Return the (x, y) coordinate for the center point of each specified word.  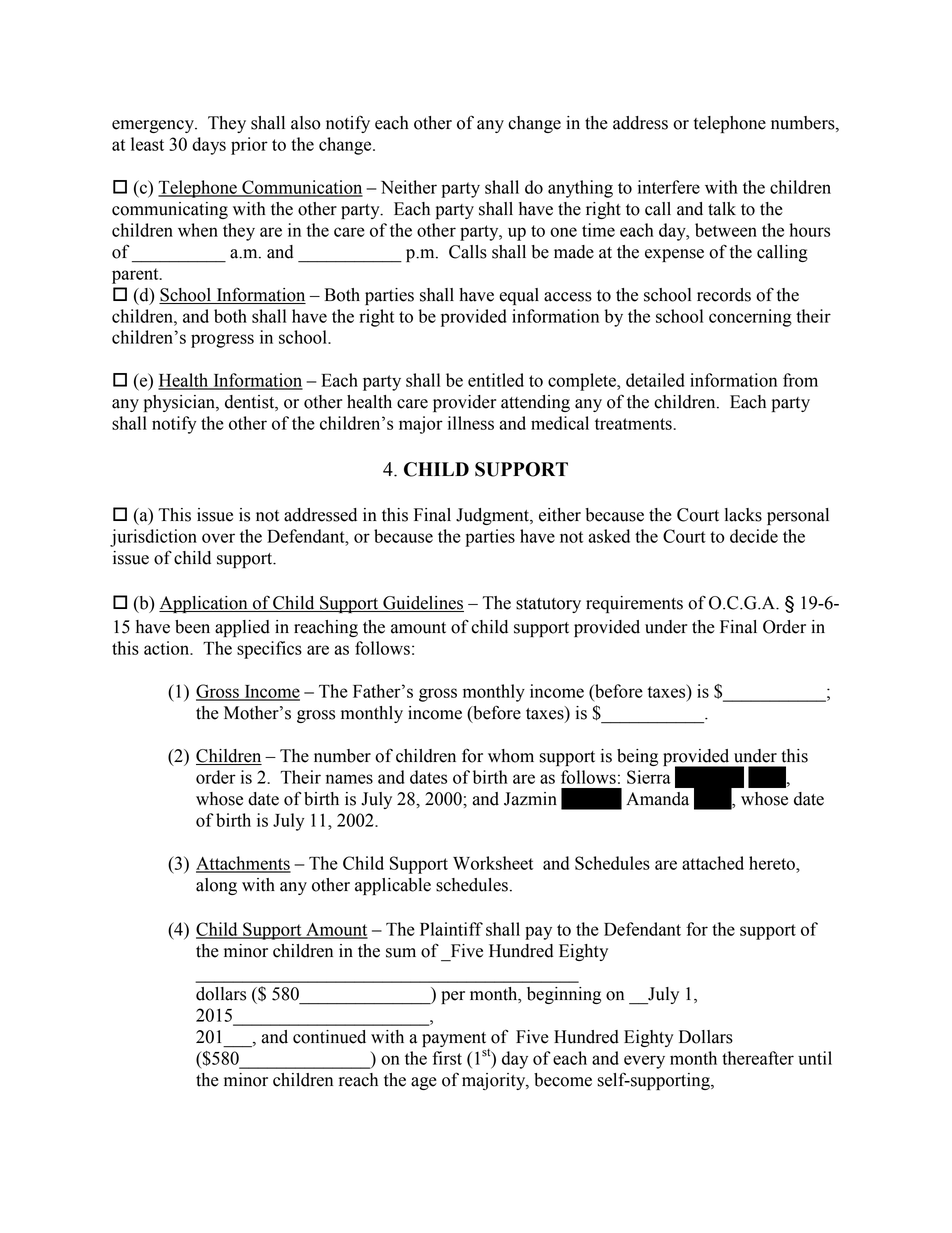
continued (329, 1037)
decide (754, 536)
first (447, 1058)
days (209, 146)
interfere (669, 187)
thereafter (758, 1058)
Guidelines (422, 604)
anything (580, 189)
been (192, 627)
